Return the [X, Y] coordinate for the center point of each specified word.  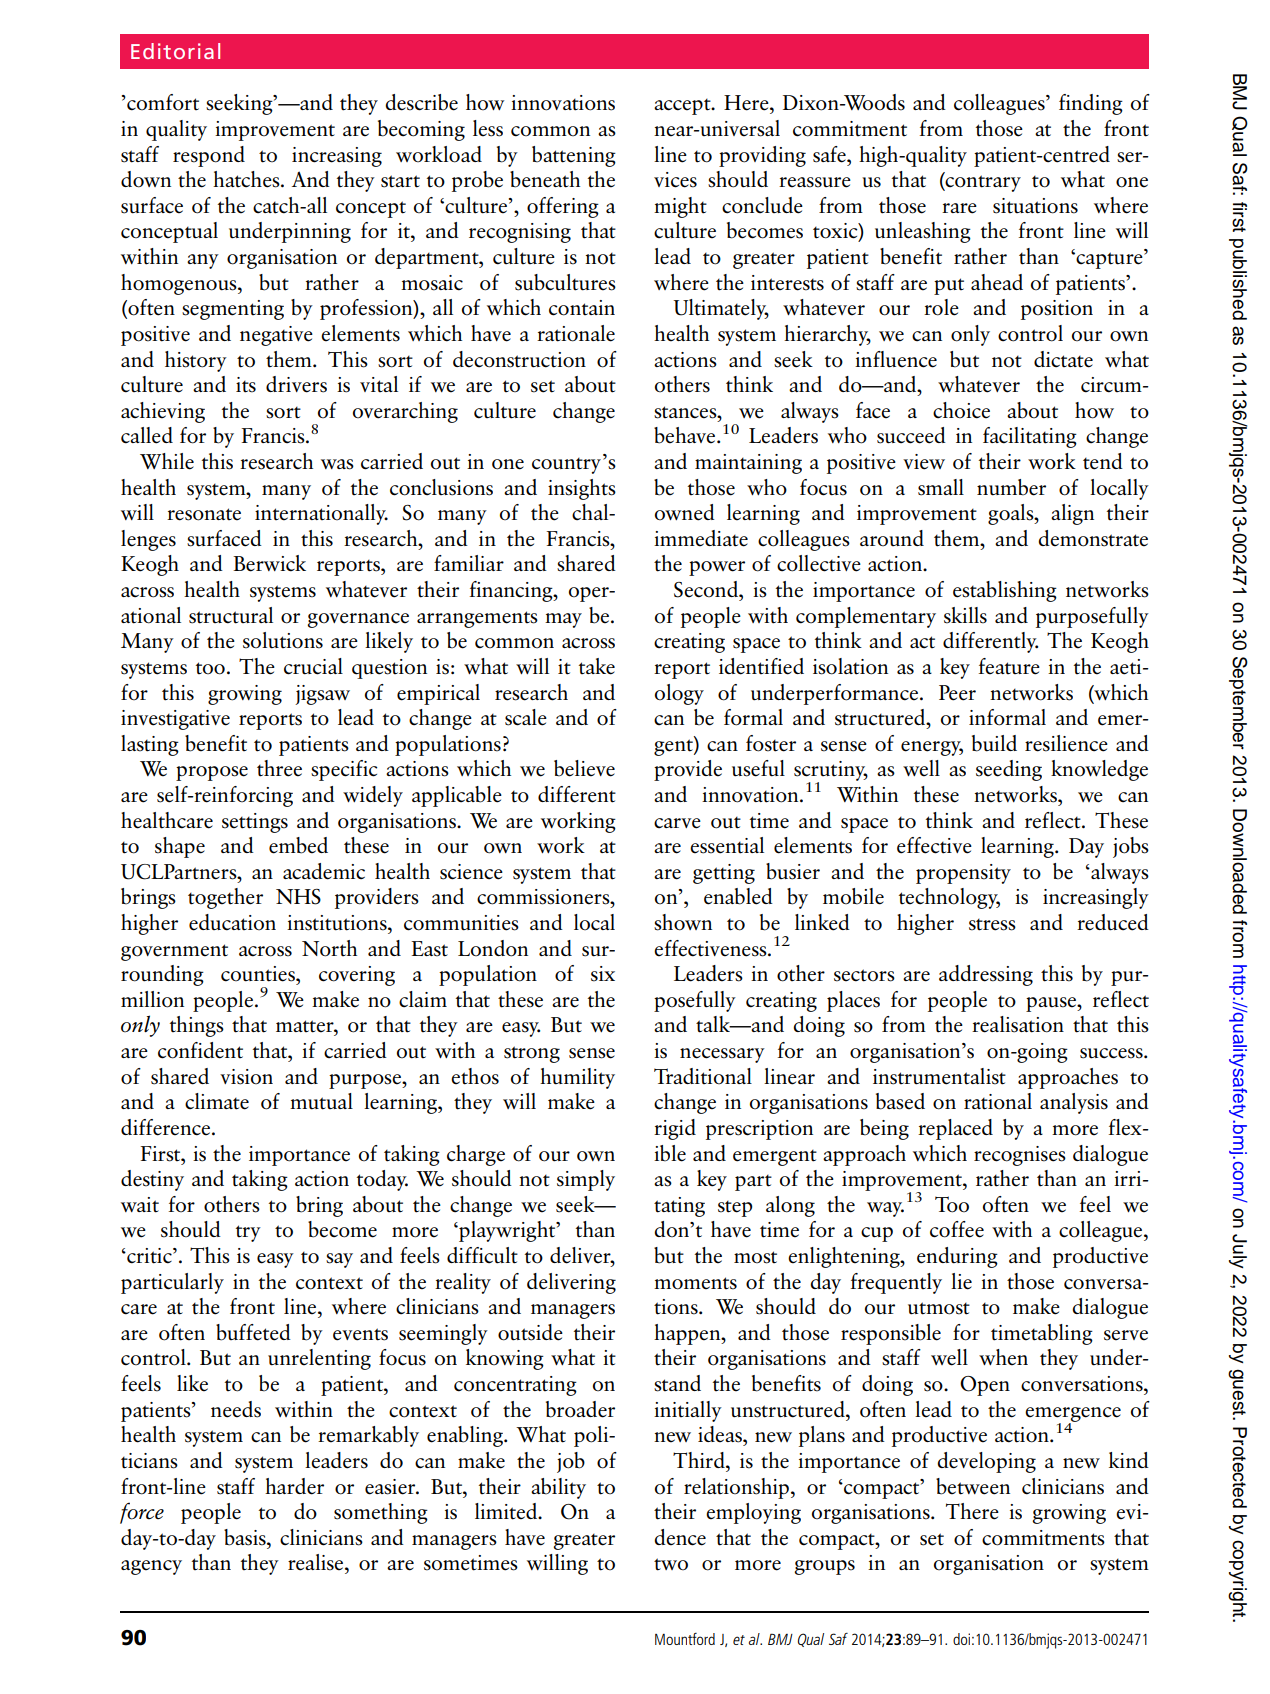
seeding [1009, 770]
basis [246, 1537]
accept [683, 107]
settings [255, 823]
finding [1091, 104]
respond [209, 156]
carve [677, 823]
